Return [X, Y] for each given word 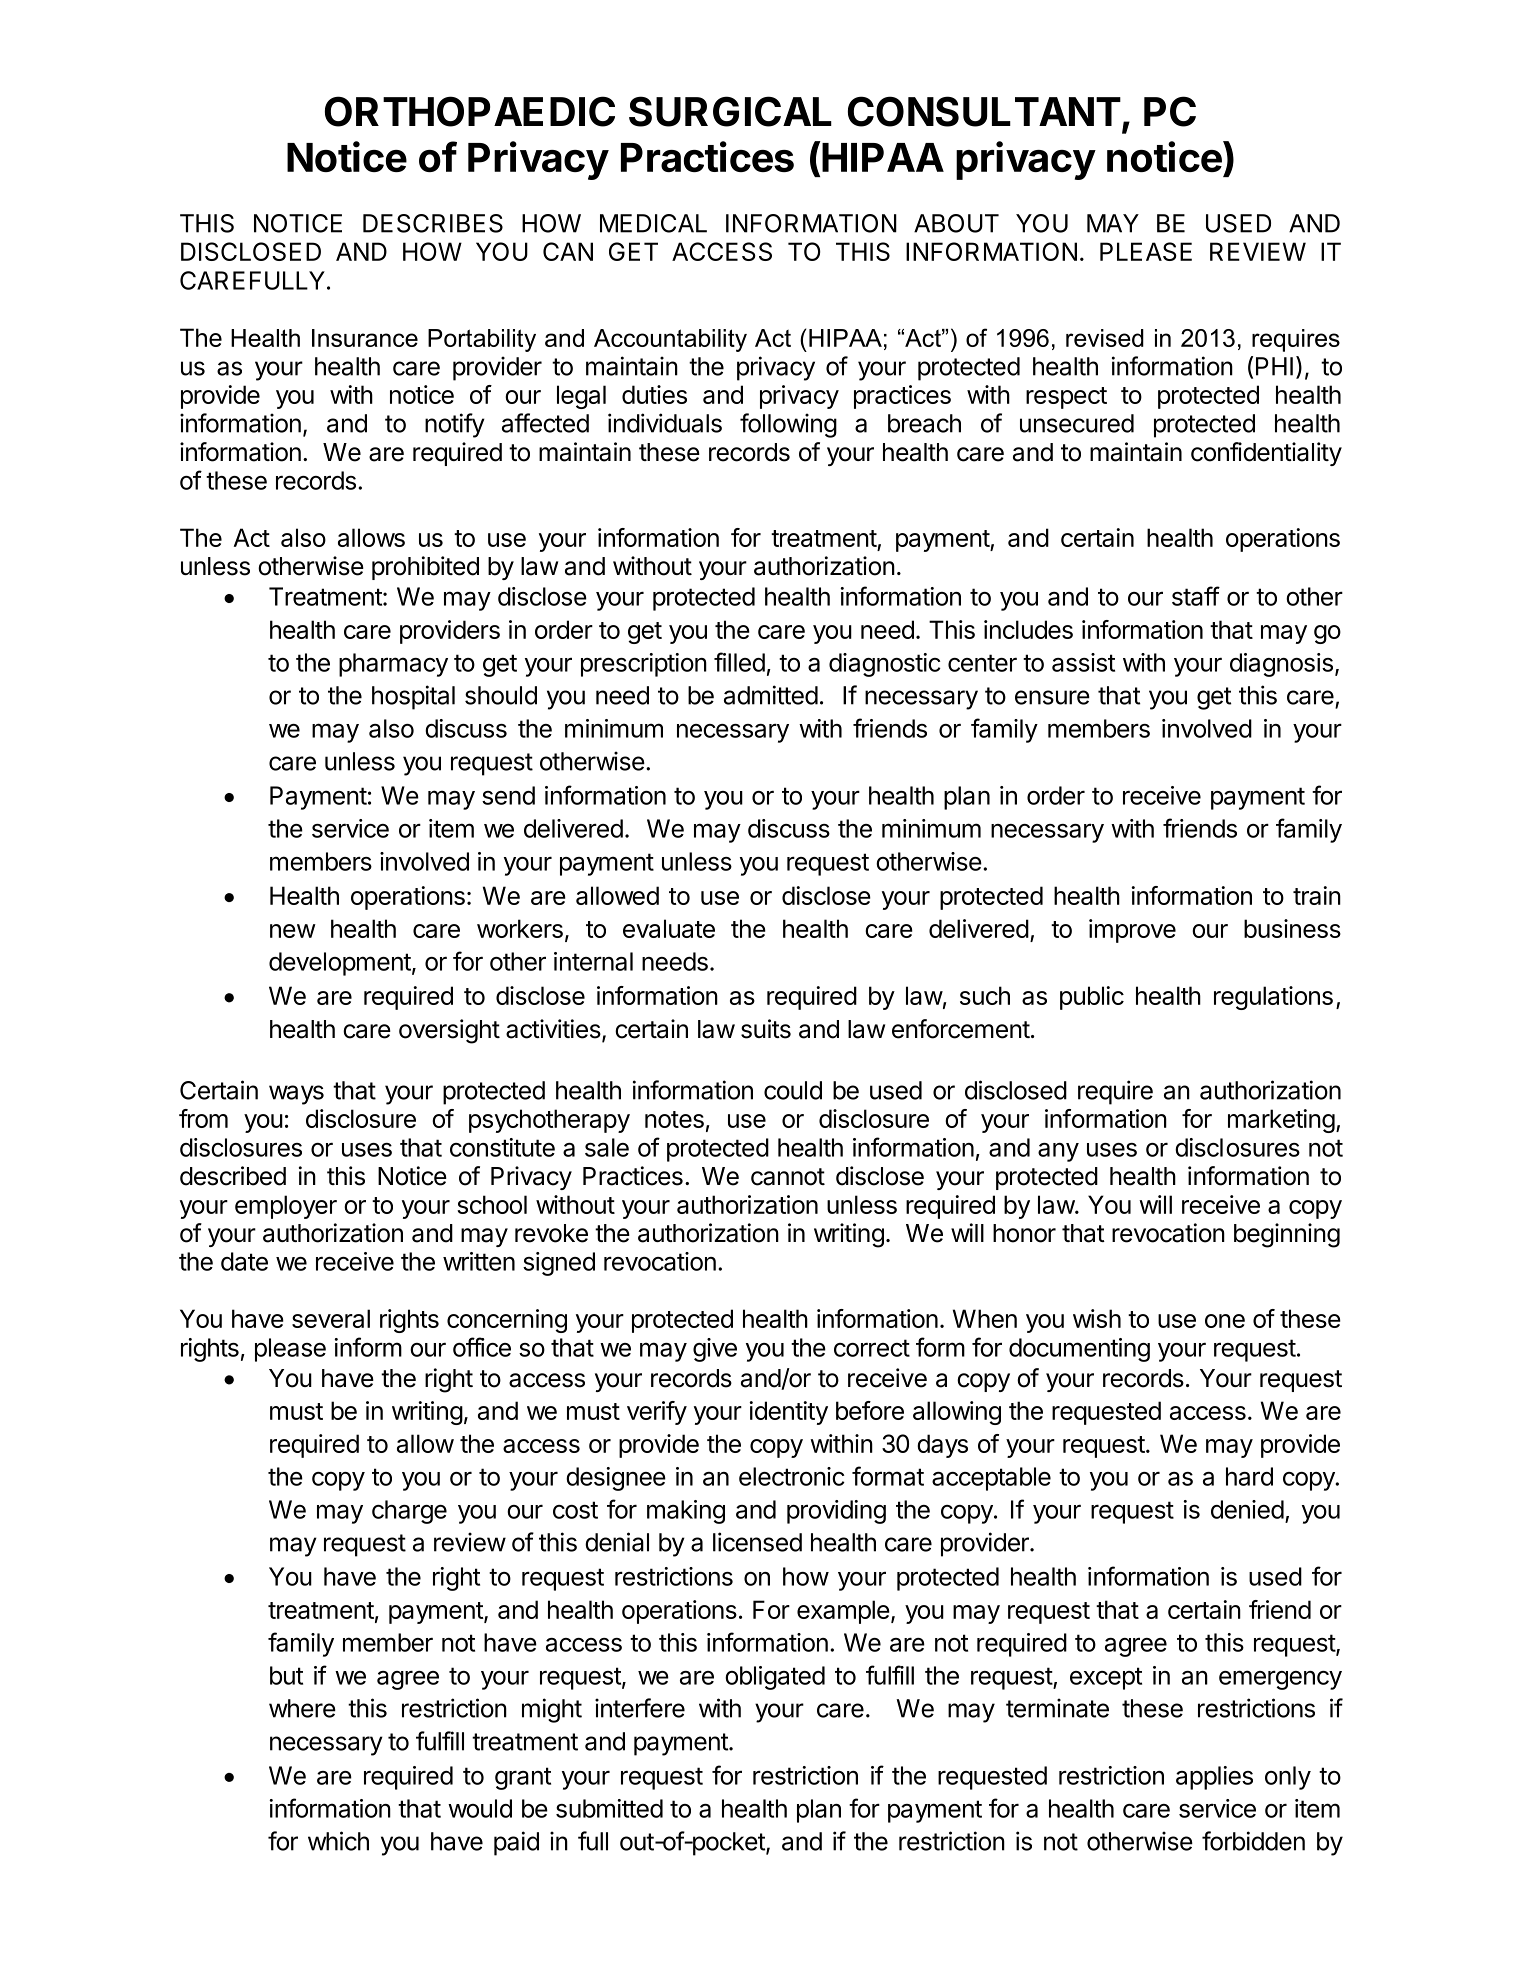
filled [739, 662]
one [1225, 1321]
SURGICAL [730, 111]
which [338, 1841]
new [293, 931]
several [331, 1318]
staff [1196, 596]
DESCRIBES [433, 223]
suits [766, 1029]
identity [788, 1413]
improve [1132, 931]
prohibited [425, 568]
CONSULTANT [984, 111]
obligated [775, 1678]
